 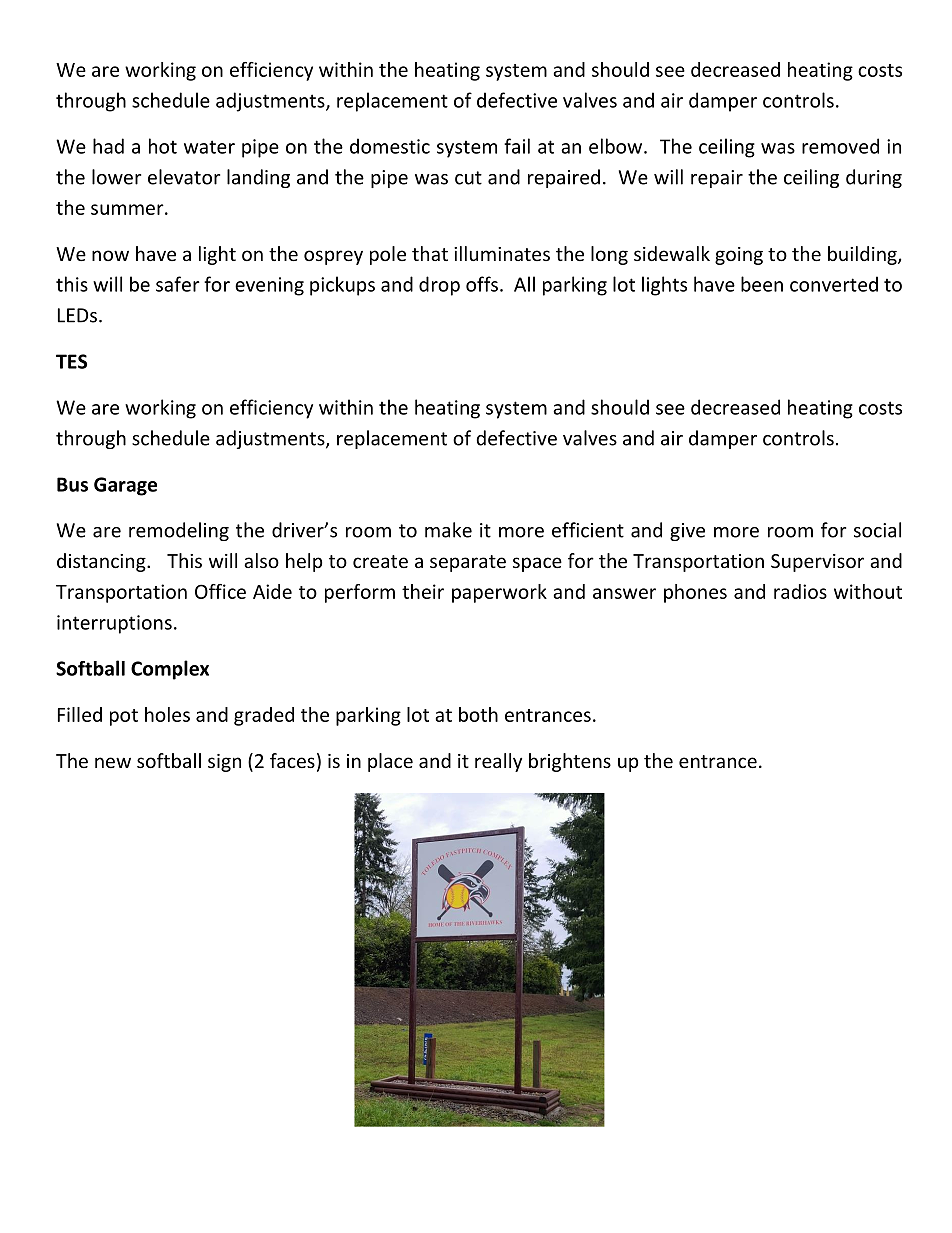 What do you see at coordinates (220, 591) in the screenshot?
I see `Office` at bounding box center [220, 591].
